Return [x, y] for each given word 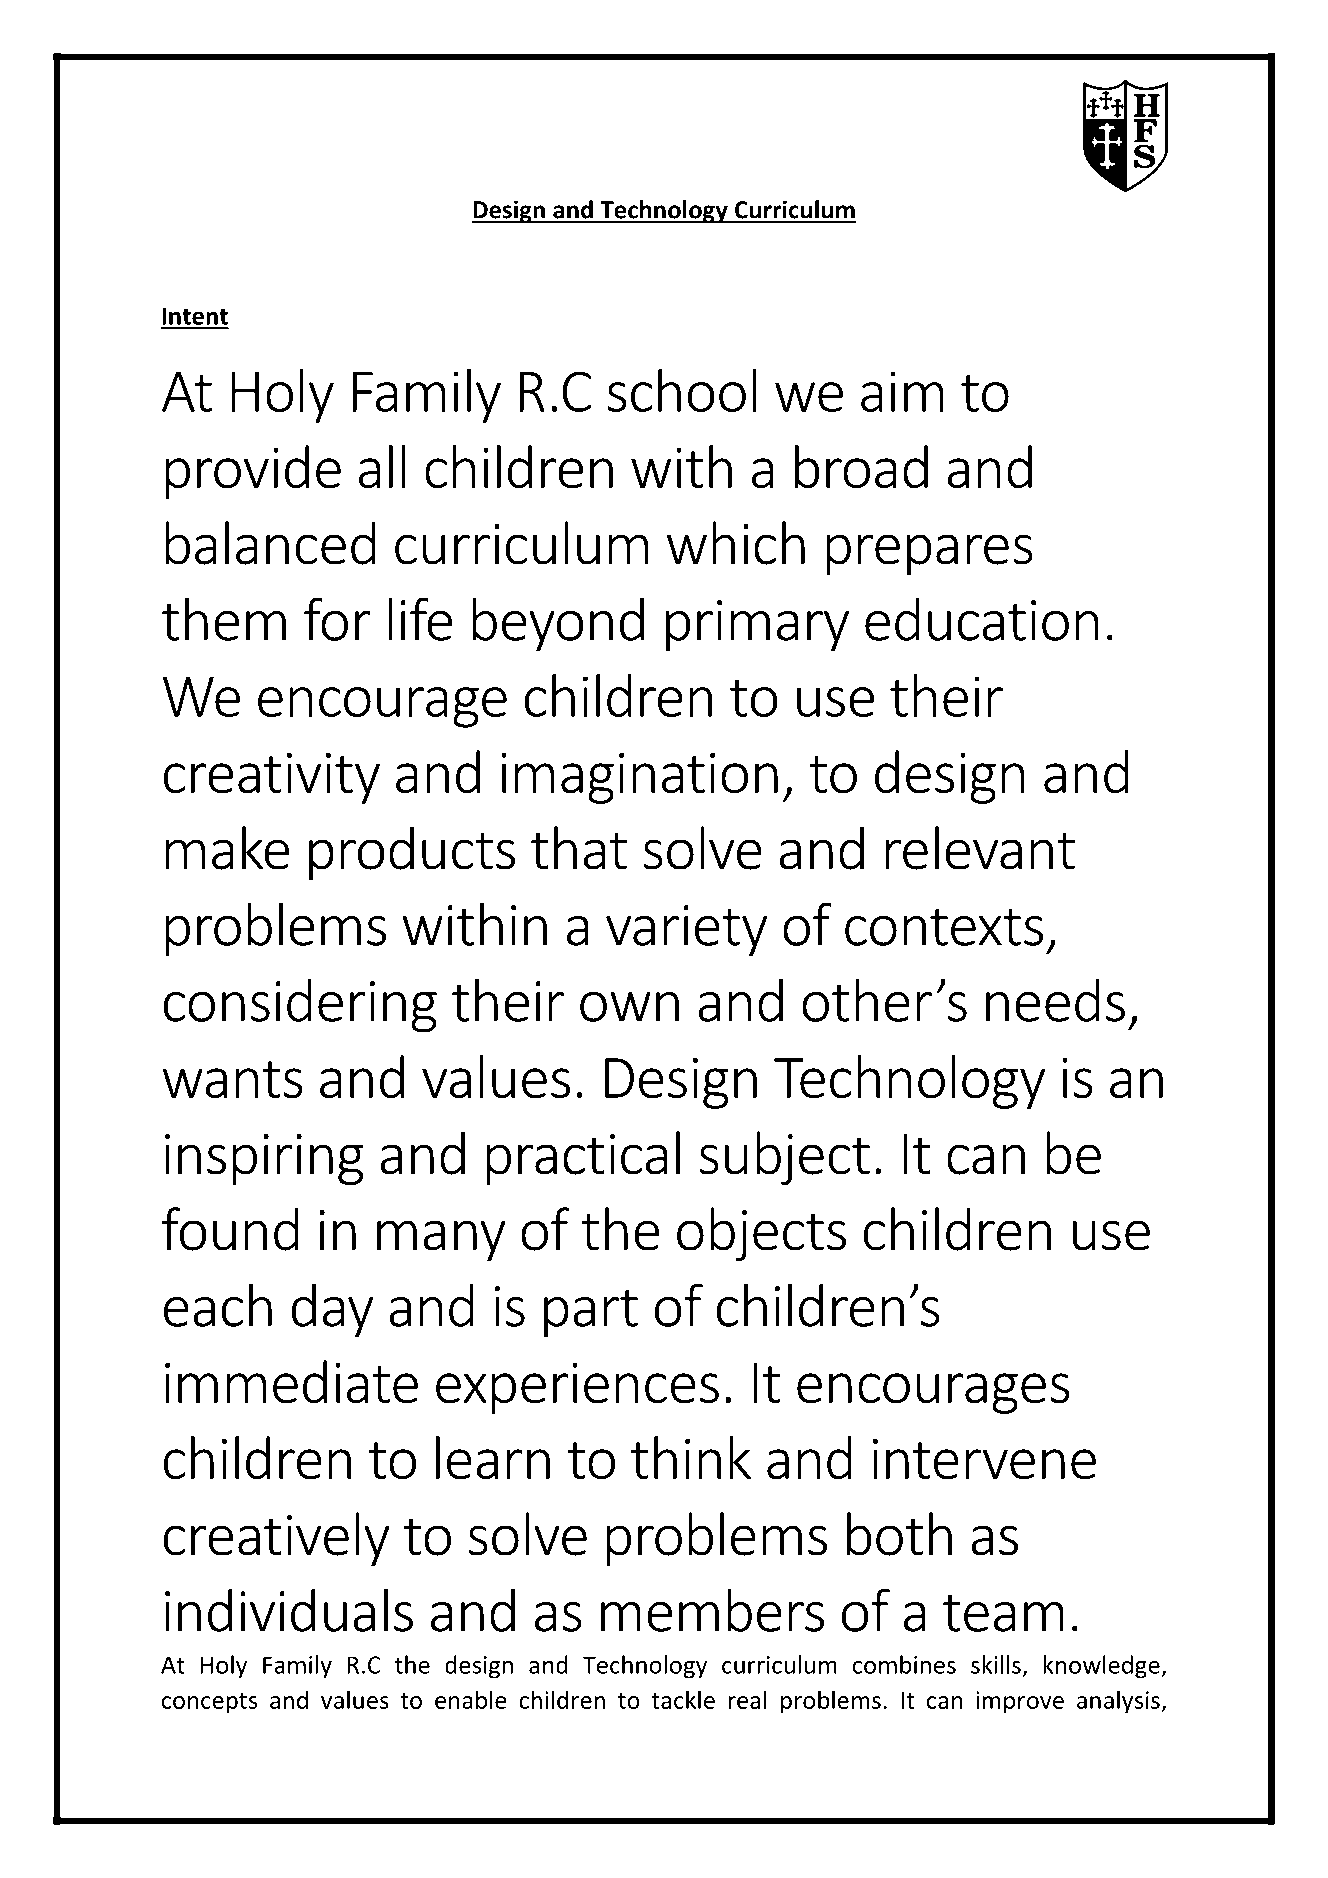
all [382, 467]
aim [902, 391]
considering [300, 1006]
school [682, 390]
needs [1055, 1000]
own [629, 1007]
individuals [289, 1610]
